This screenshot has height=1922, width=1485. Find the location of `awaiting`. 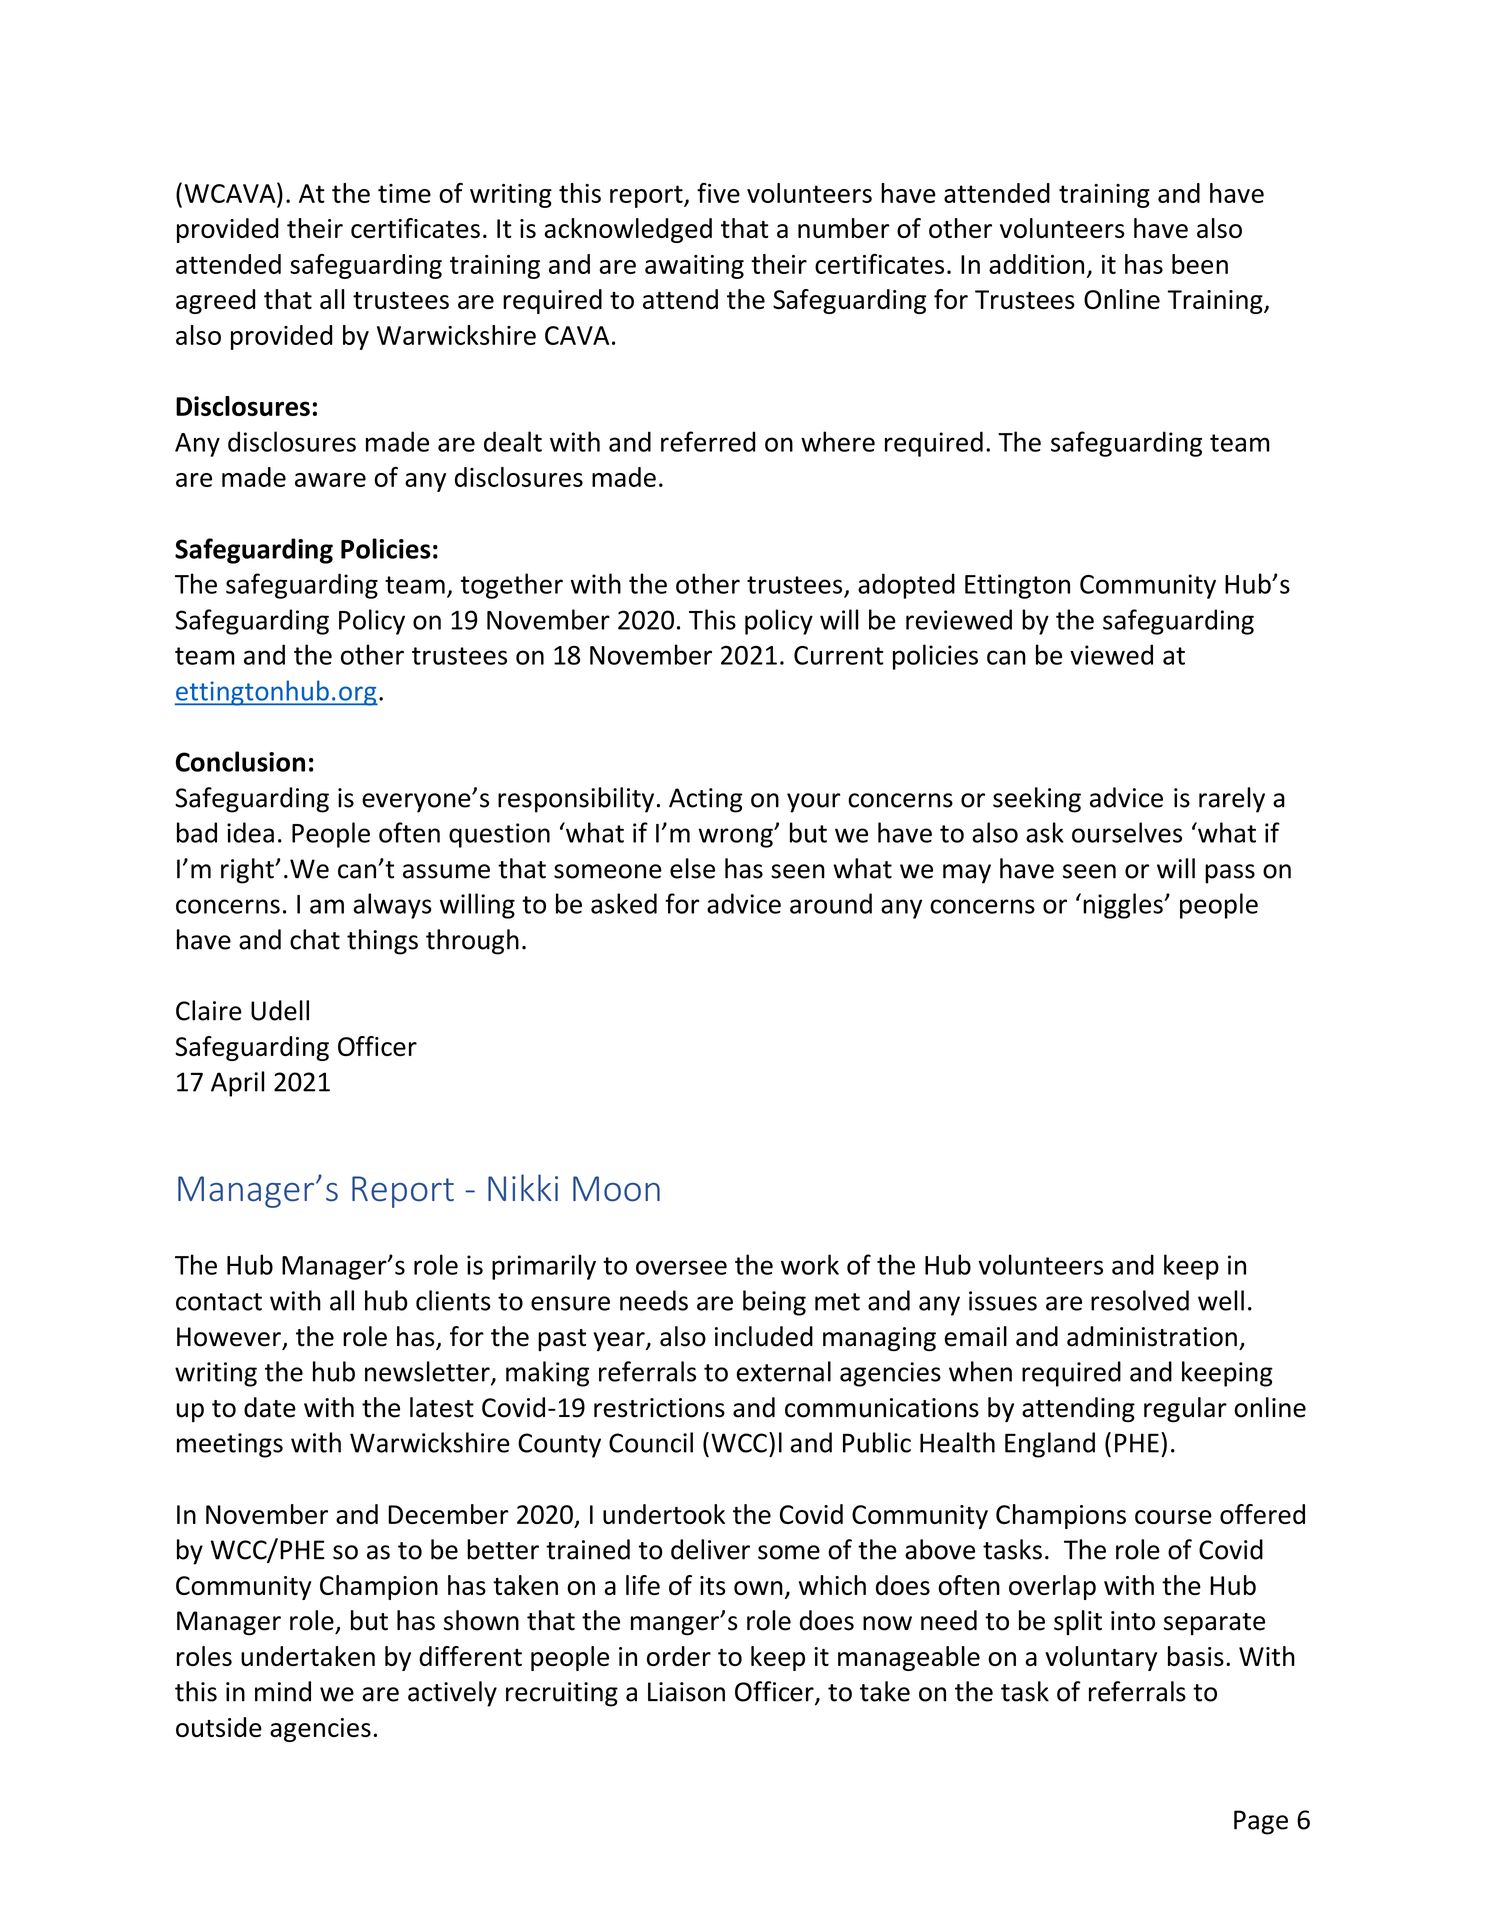

awaiting is located at coordinates (694, 267).
